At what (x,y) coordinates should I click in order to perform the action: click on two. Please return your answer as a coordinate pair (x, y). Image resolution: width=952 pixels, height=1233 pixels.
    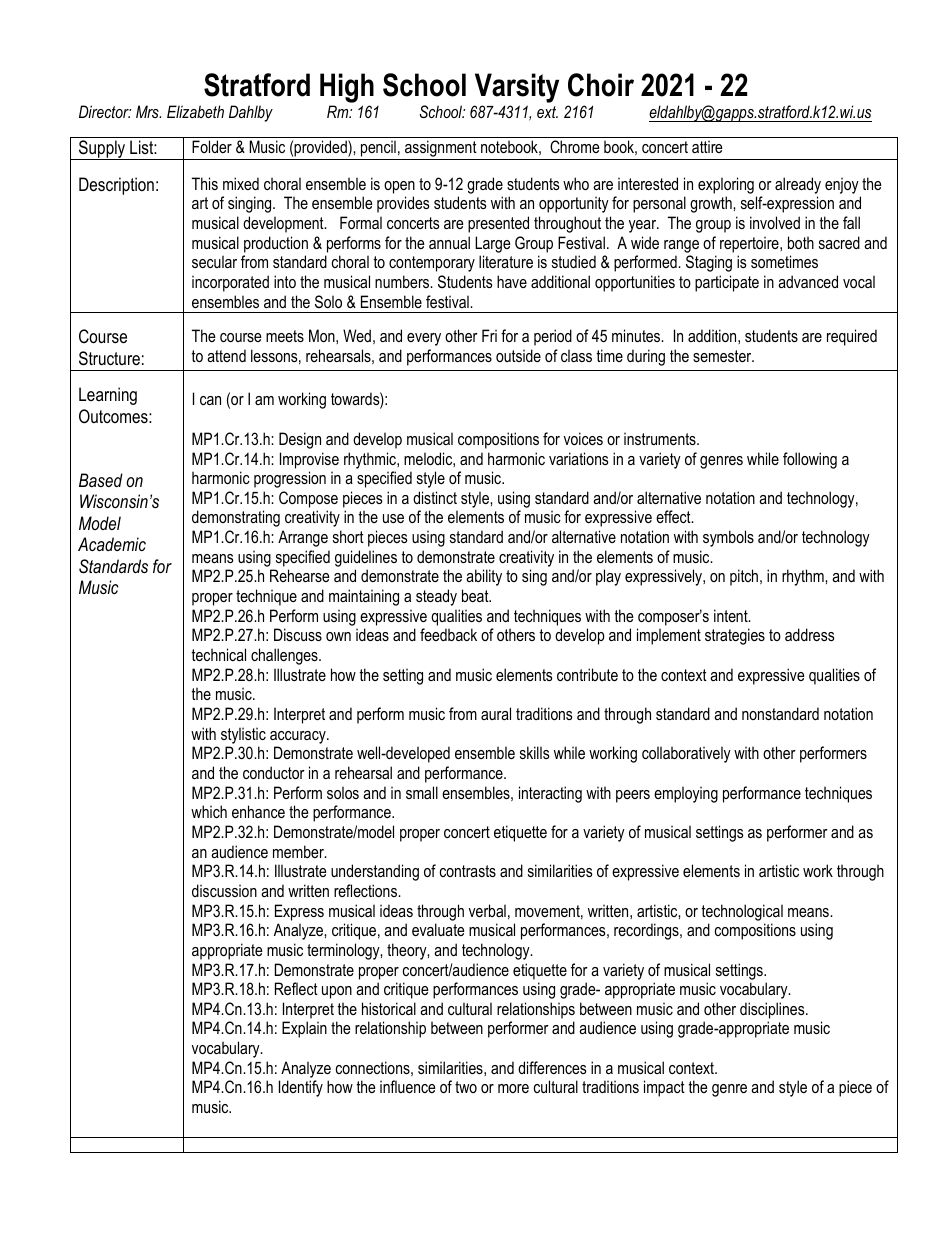
    Looking at the image, I should click on (466, 1087).
